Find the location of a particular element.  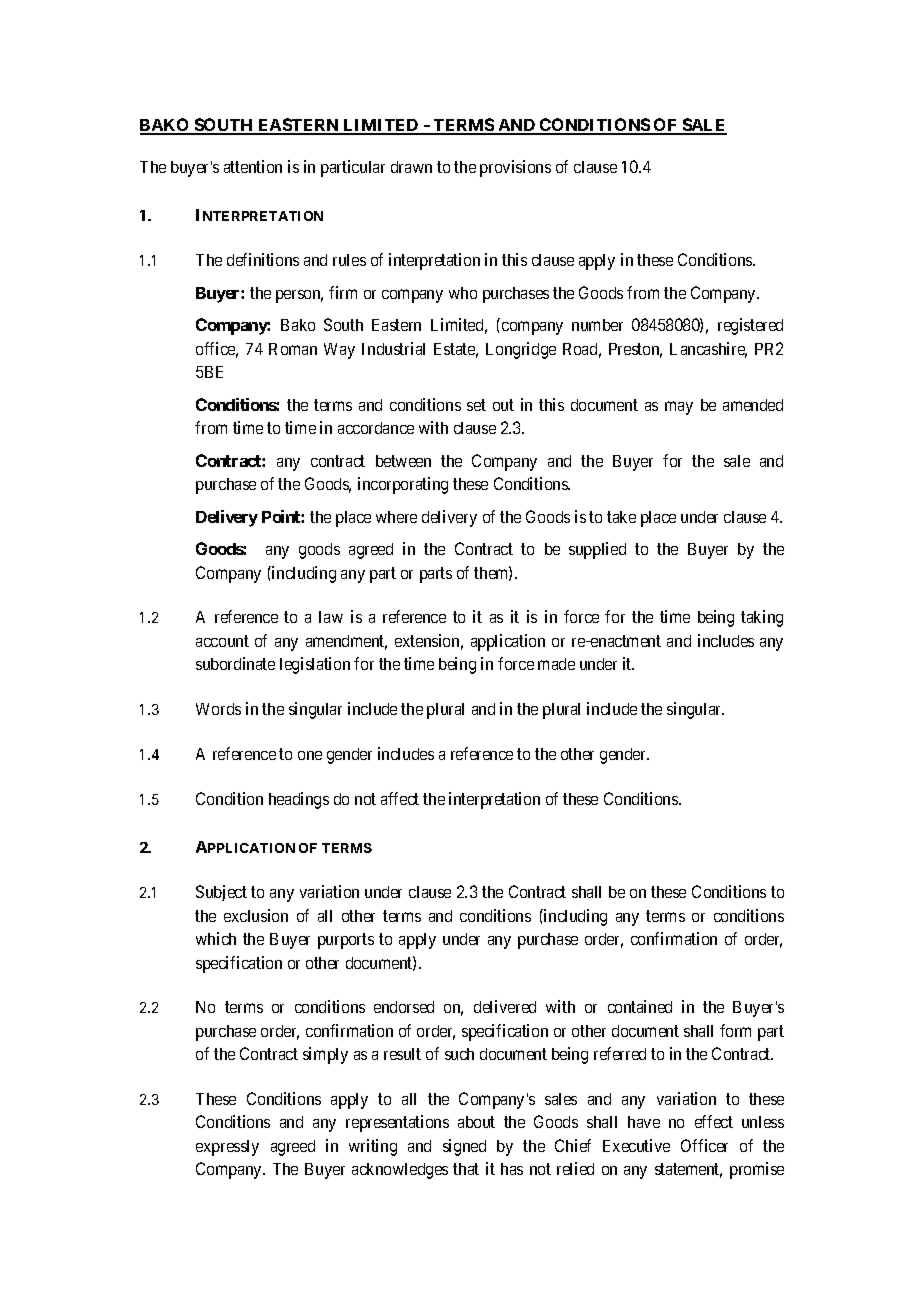

provisions is located at coordinates (515, 168).
